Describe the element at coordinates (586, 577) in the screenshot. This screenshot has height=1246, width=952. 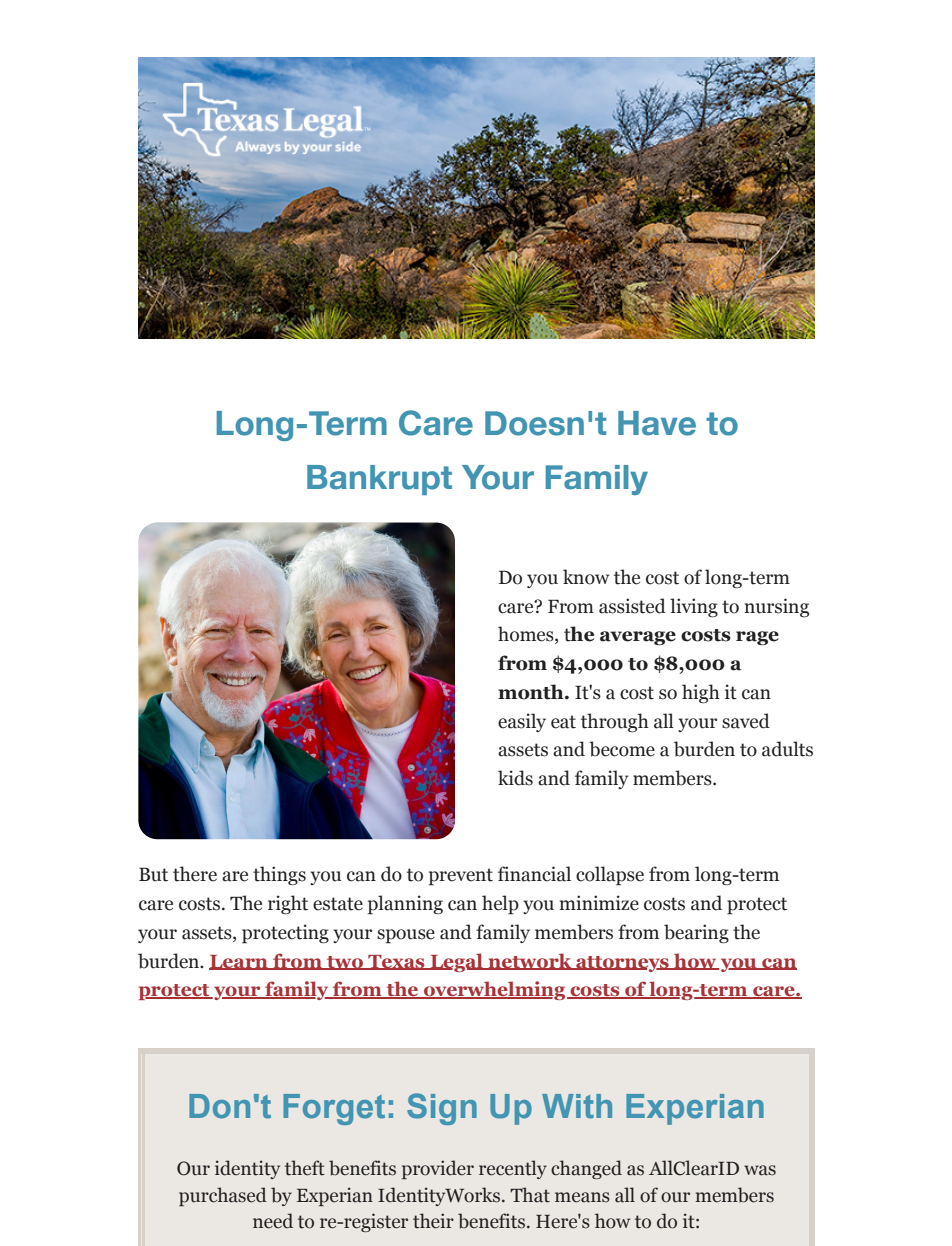
I see `know` at that location.
